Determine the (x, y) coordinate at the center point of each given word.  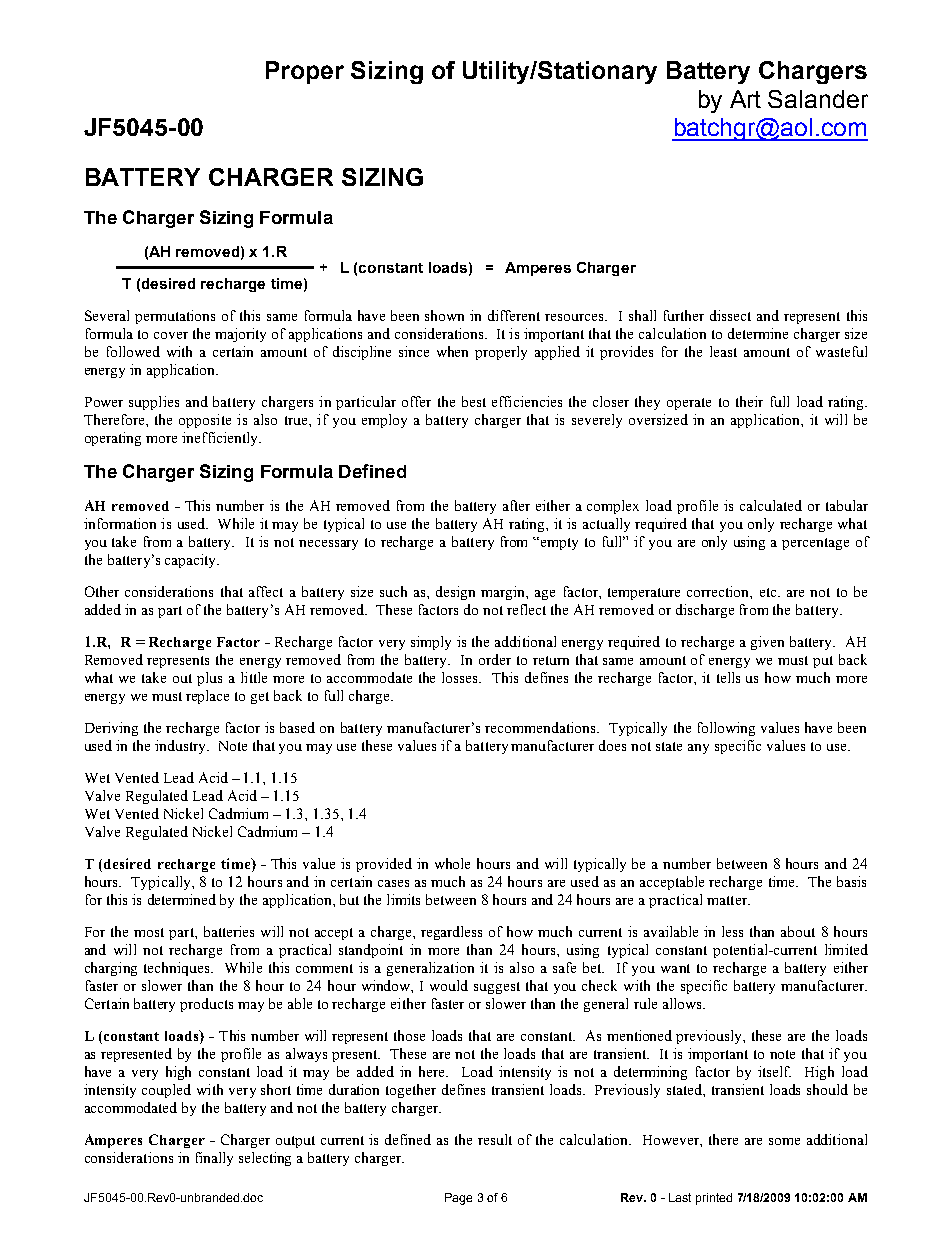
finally (214, 1159)
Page (458, 1199)
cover (171, 335)
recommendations (541, 727)
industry (182, 747)
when (452, 351)
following (726, 729)
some (784, 1141)
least (723, 351)
